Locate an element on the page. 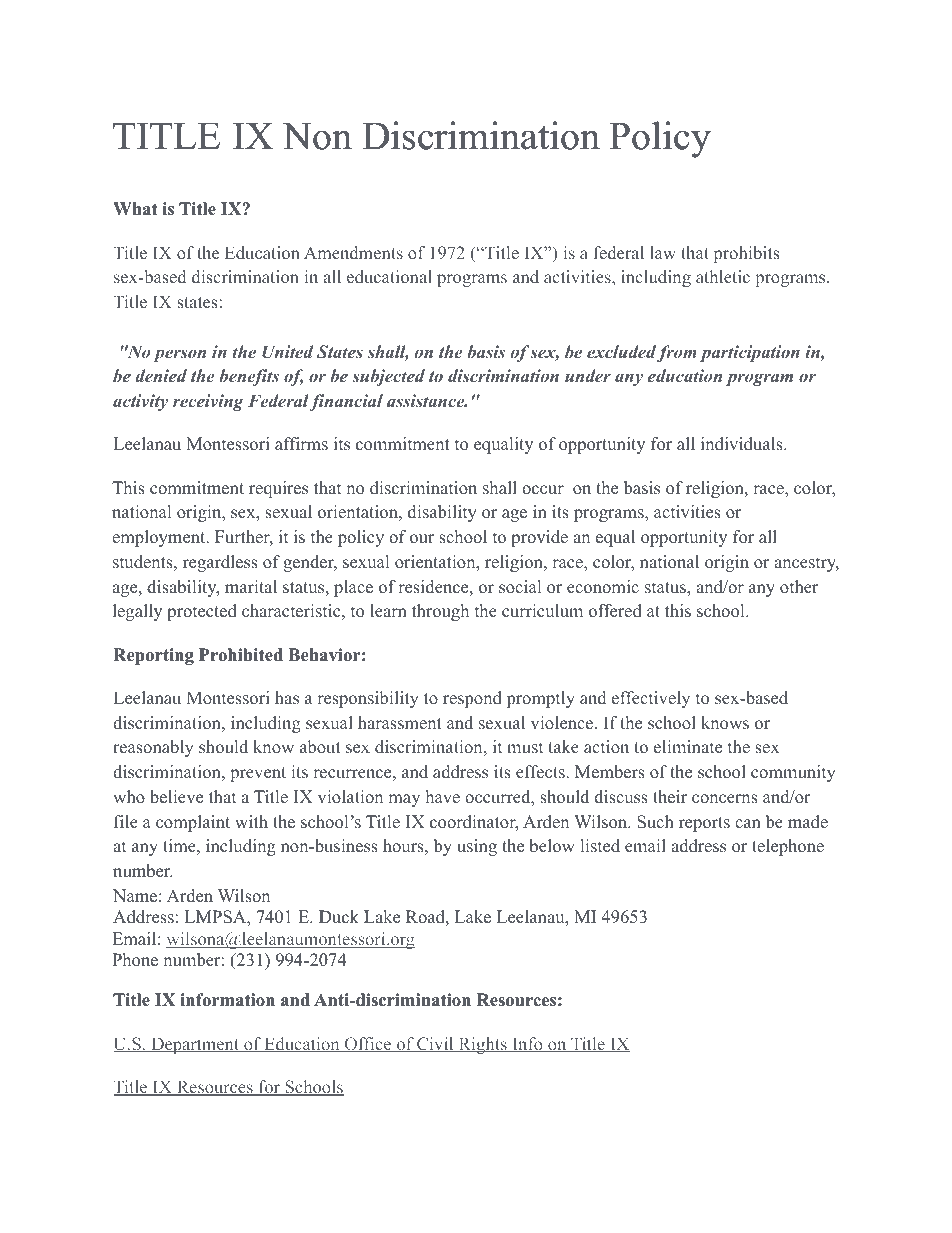 The width and height of the image is (952, 1233). prohibits is located at coordinates (747, 254).
